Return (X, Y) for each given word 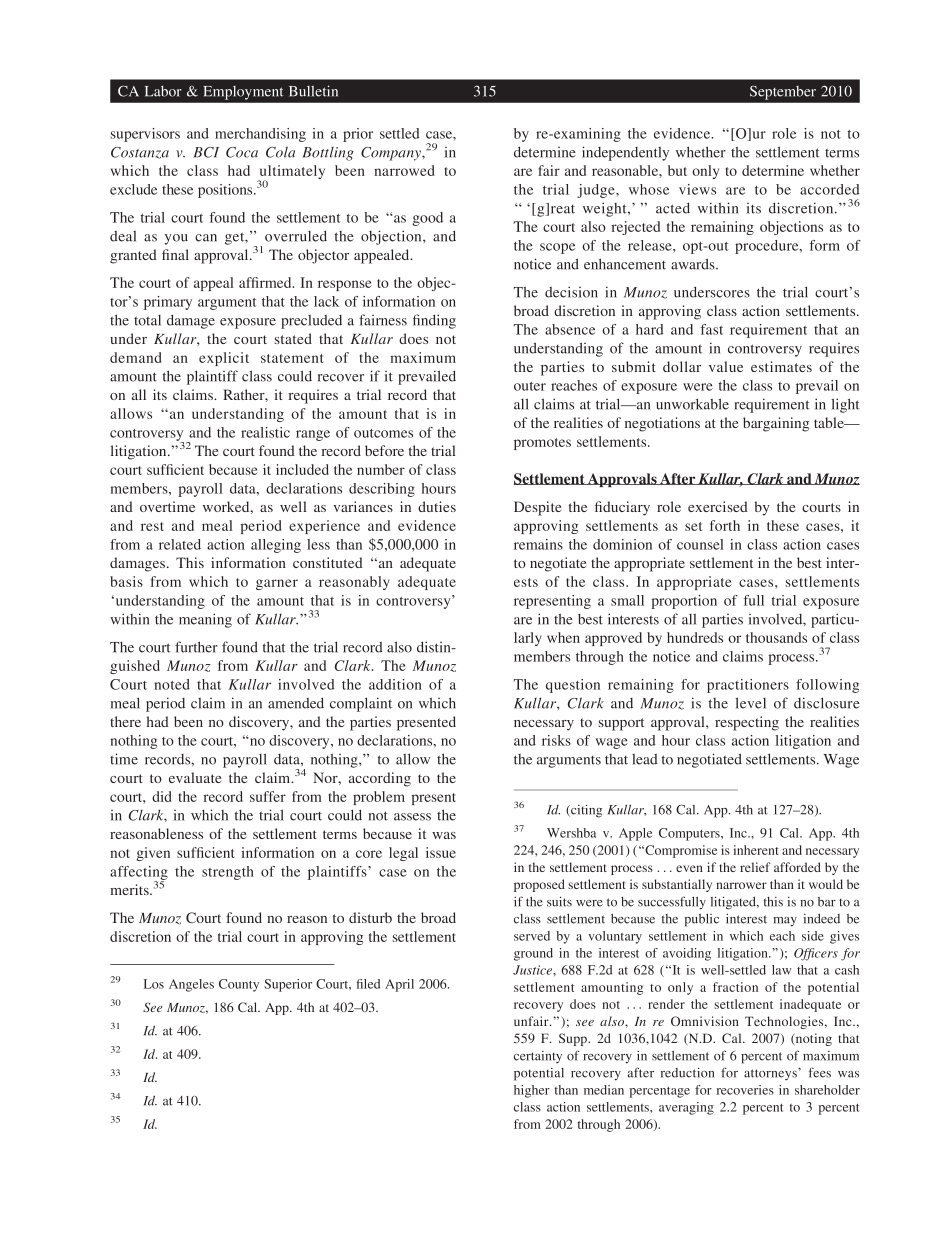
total (147, 320)
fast (712, 329)
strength (228, 873)
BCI (206, 152)
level (750, 703)
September (783, 93)
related (180, 544)
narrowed (404, 170)
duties (437, 506)
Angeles (191, 985)
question (573, 686)
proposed (539, 885)
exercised (718, 506)
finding (434, 321)
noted (172, 684)
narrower (741, 885)
